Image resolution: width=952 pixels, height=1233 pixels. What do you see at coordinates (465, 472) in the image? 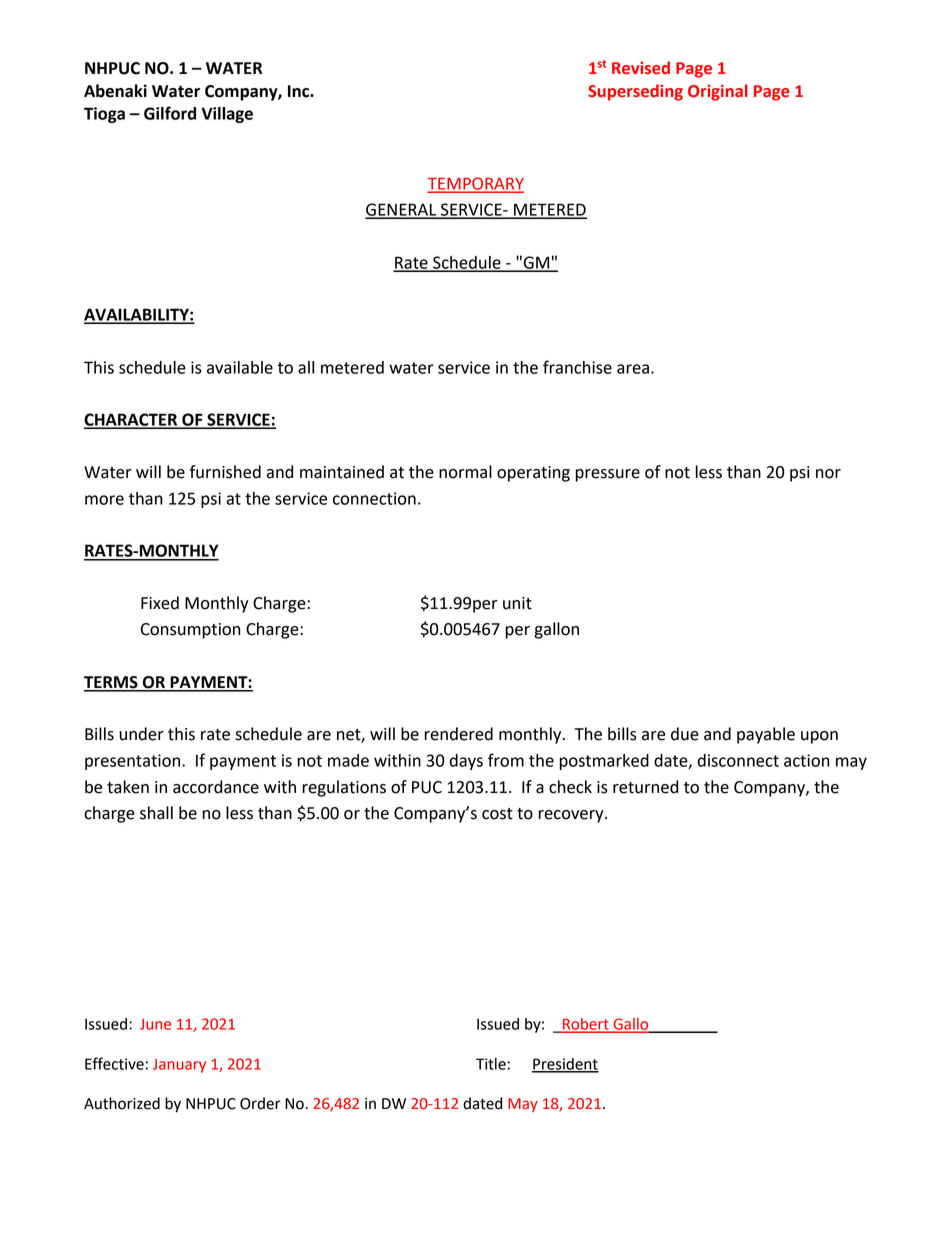
I see `normal` at bounding box center [465, 472].
